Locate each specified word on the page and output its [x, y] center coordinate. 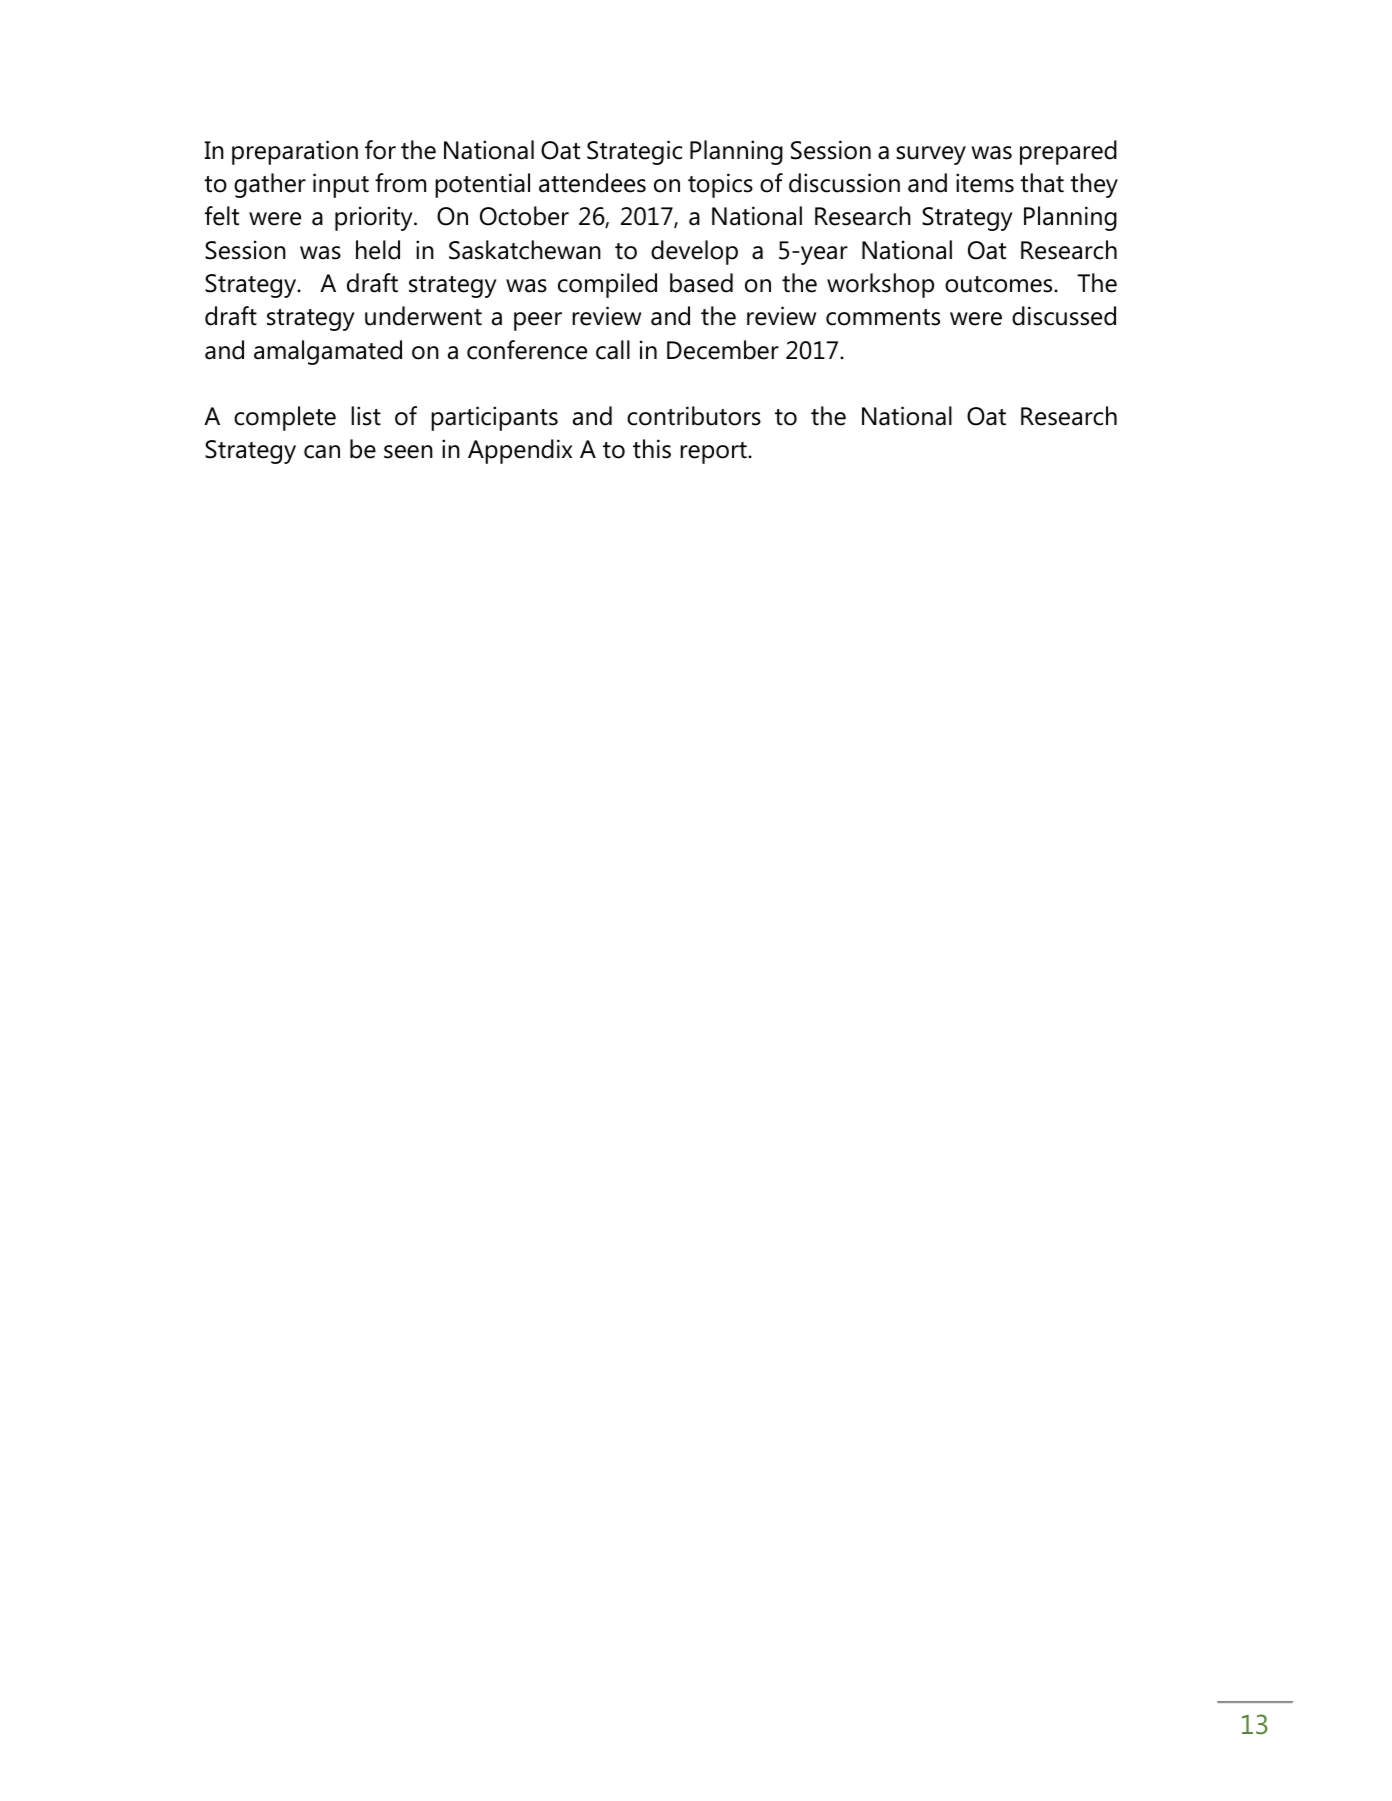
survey [931, 155]
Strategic [634, 152]
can [322, 452]
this [652, 449]
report [714, 453]
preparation [295, 152]
